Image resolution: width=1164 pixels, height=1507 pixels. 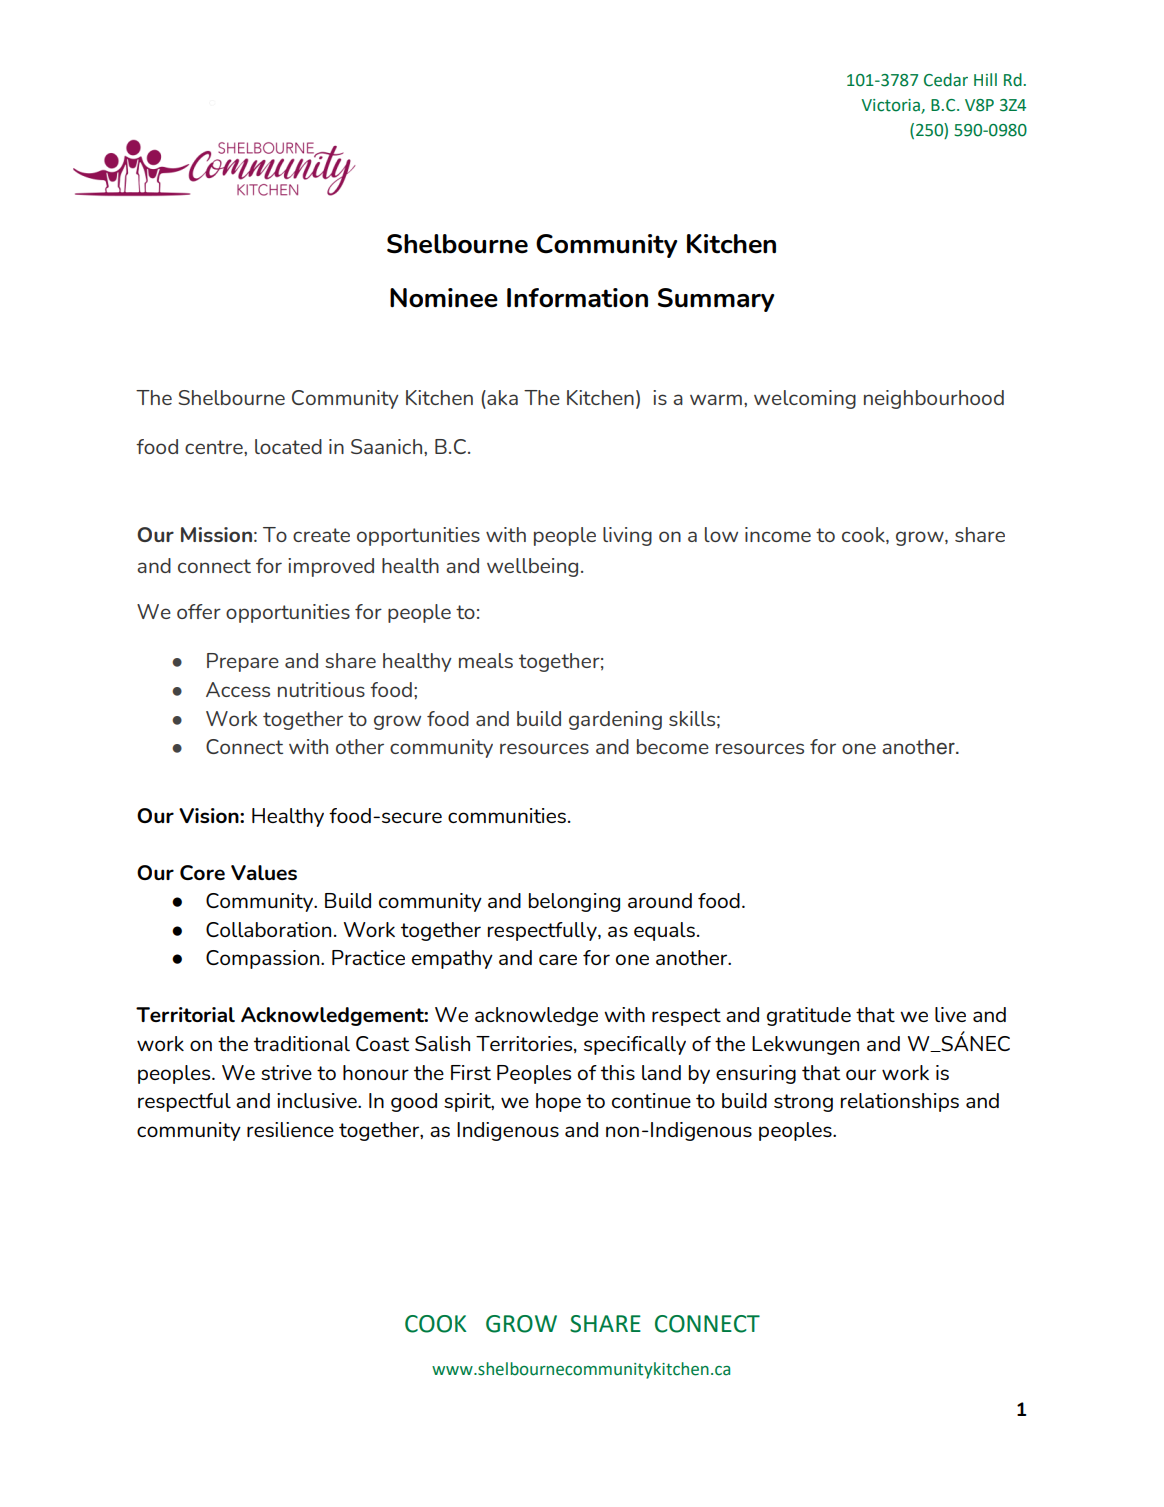 I want to click on Nominee, so click(x=444, y=298).
